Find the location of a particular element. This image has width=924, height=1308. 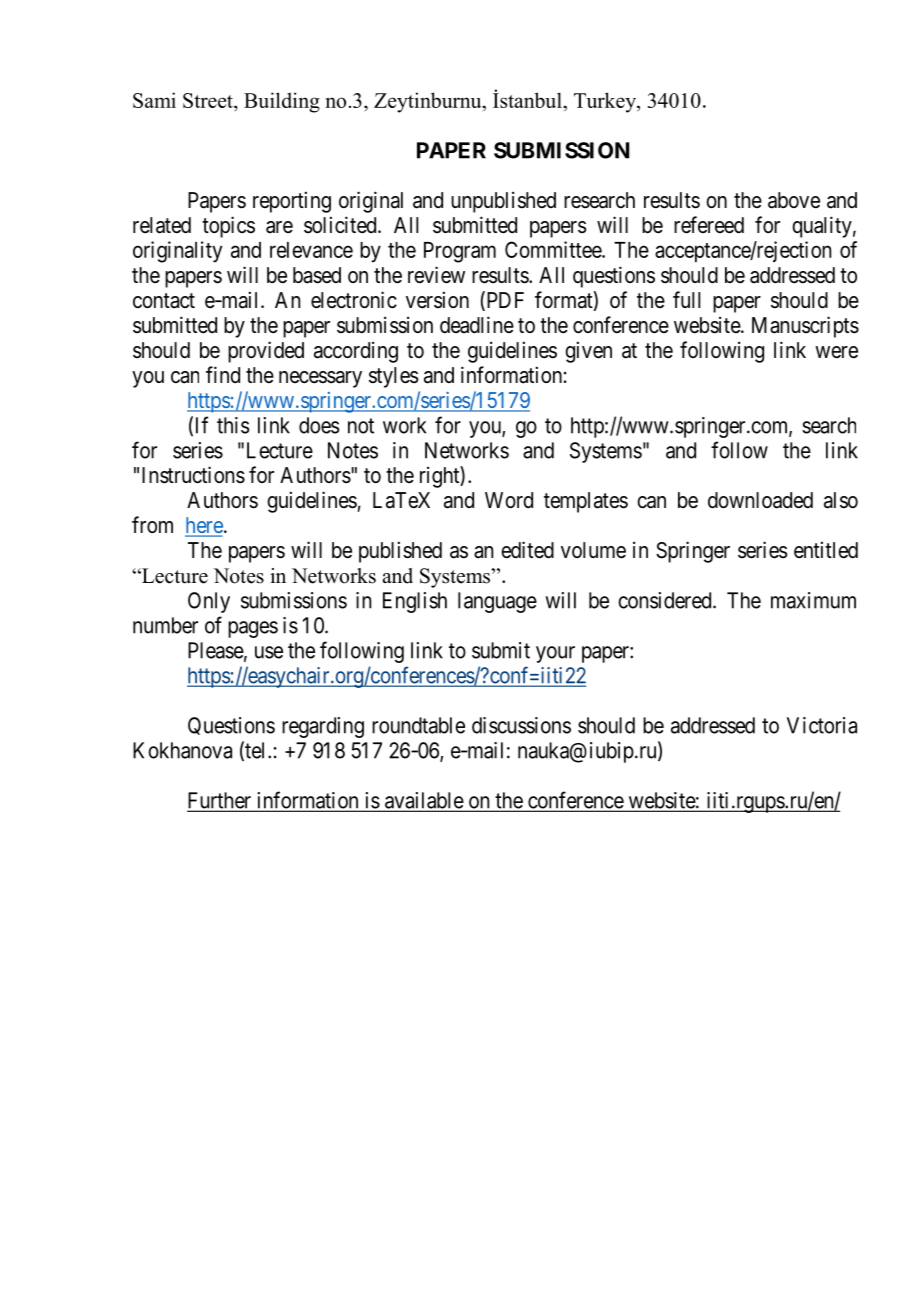

available is located at coordinates (424, 801).
